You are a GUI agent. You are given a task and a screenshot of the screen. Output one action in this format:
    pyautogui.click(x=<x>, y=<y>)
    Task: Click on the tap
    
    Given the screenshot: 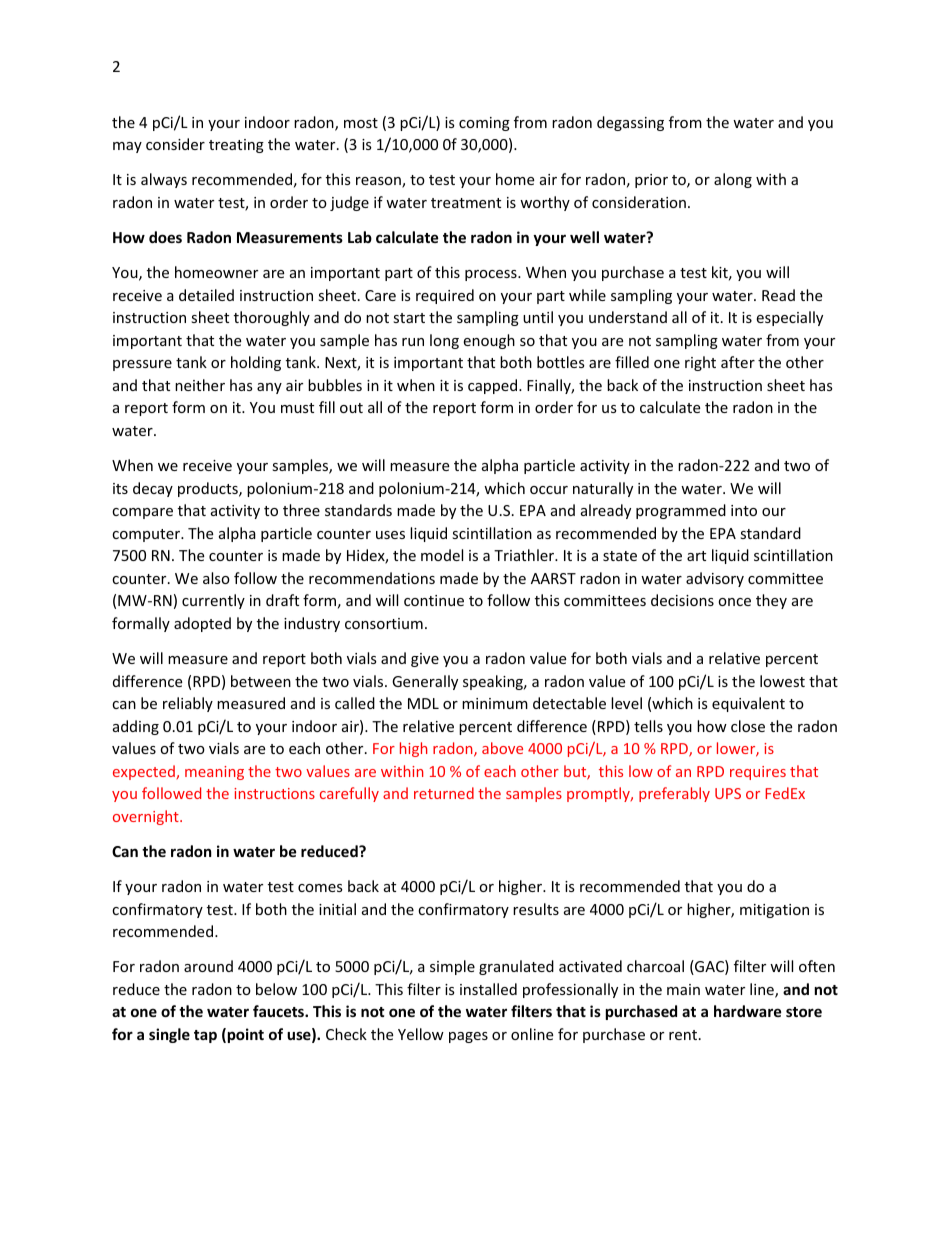 What is the action you would take?
    pyautogui.click(x=205, y=1036)
